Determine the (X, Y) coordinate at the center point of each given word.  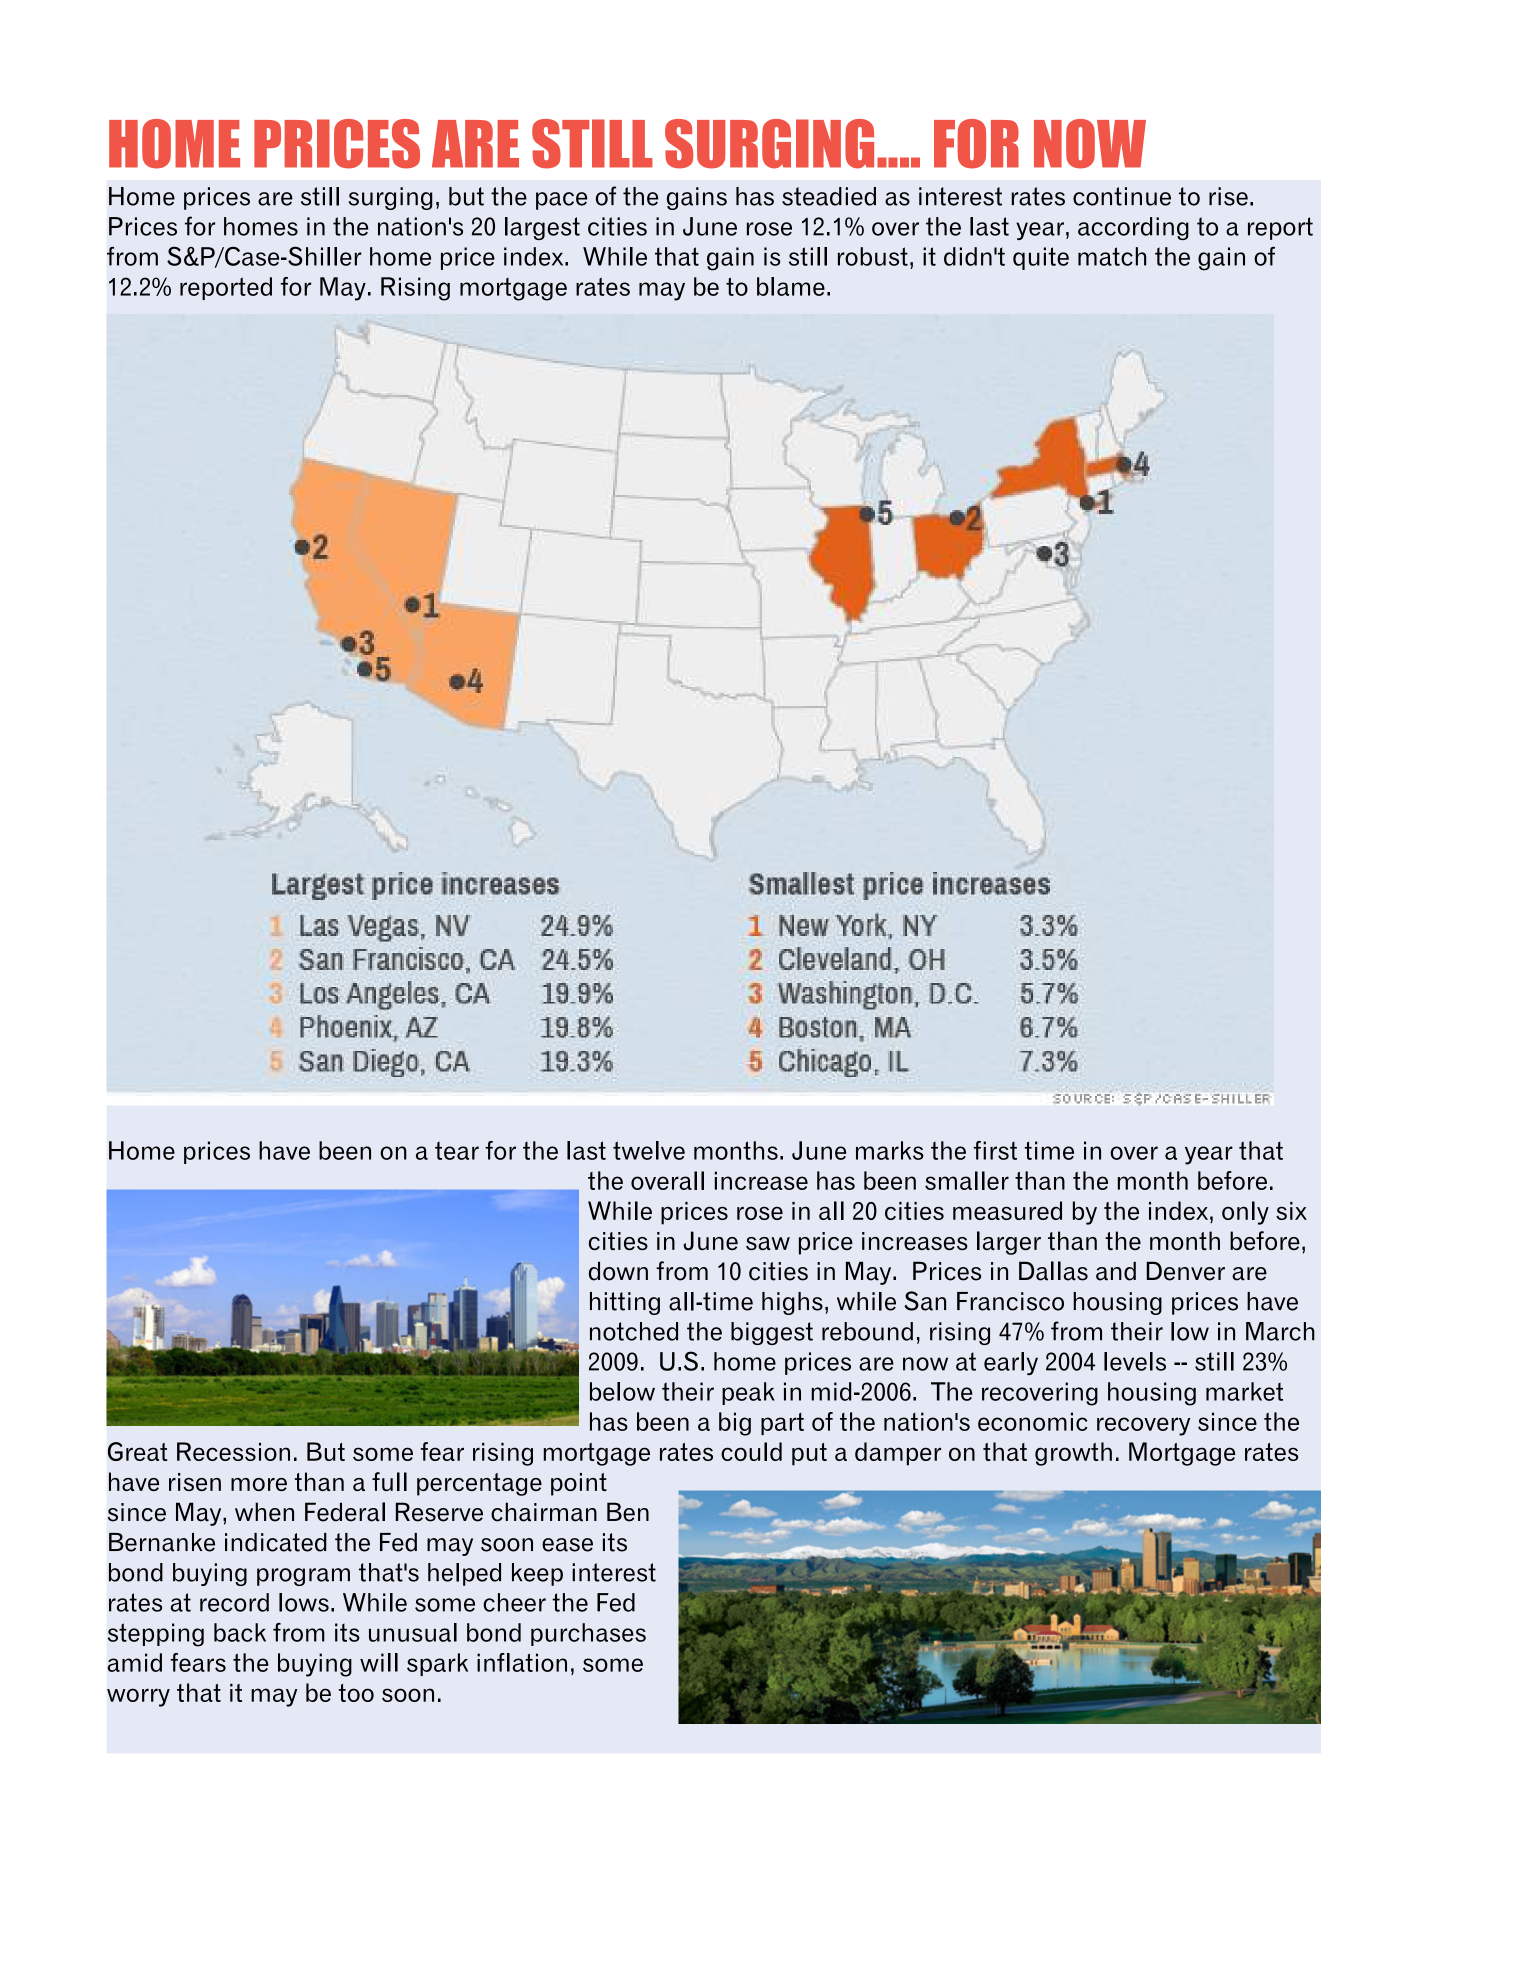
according (1133, 228)
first (995, 1150)
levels (1135, 1361)
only (1245, 1213)
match (1112, 256)
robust (873, 256)
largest (542, 228)
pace (561, 201)
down (618, 1271)
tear (457, 1150)
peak (748, 1393)
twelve (649, 1150)
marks (890, 1150)
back (240, 1632)
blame (791, 286)
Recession (233, 1451)
